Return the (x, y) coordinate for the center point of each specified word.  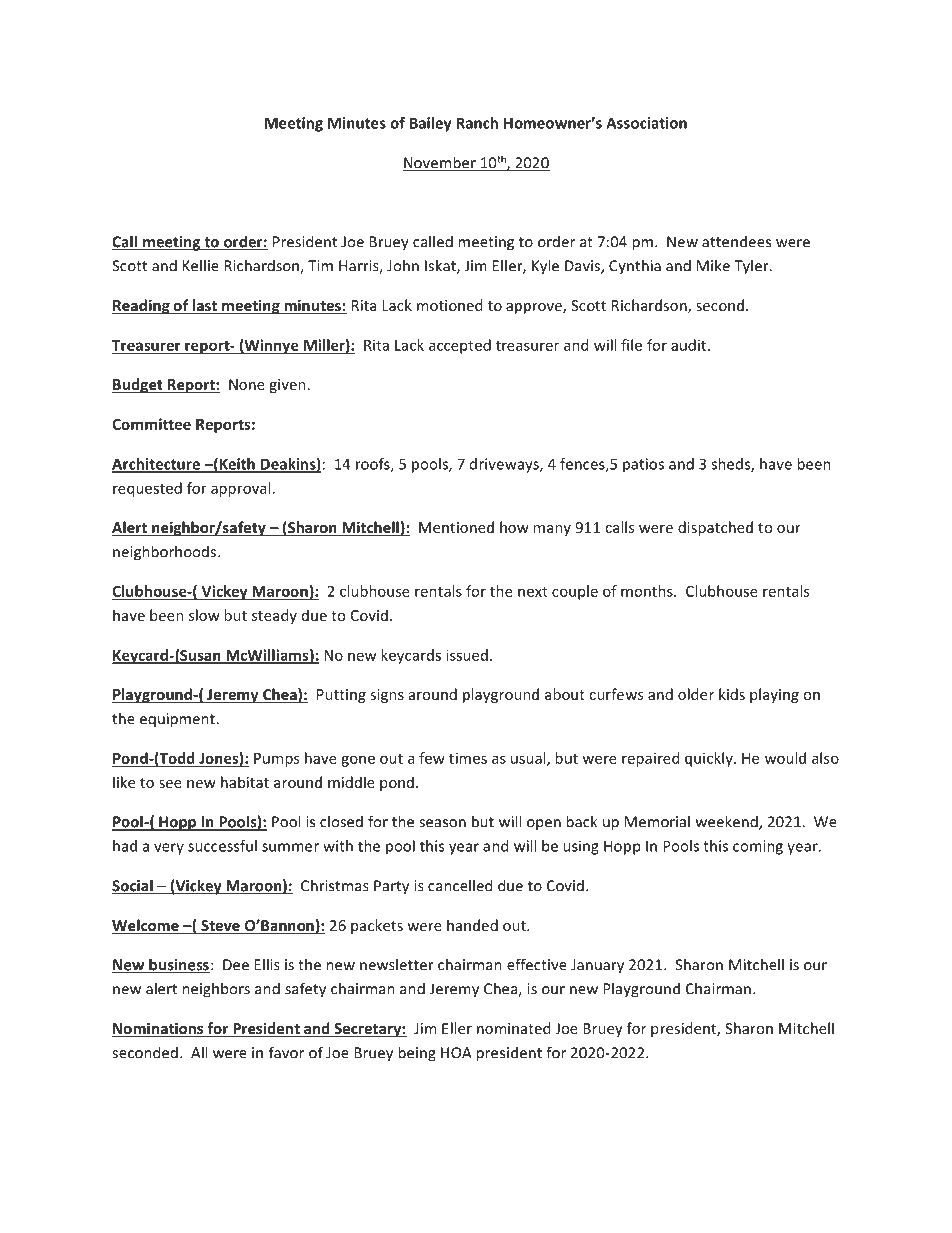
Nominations (158, 1029)
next (533, 592)
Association (646, 123)
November (440, 163)
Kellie (201, 265)
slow (204, 615)
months (648, 591)
